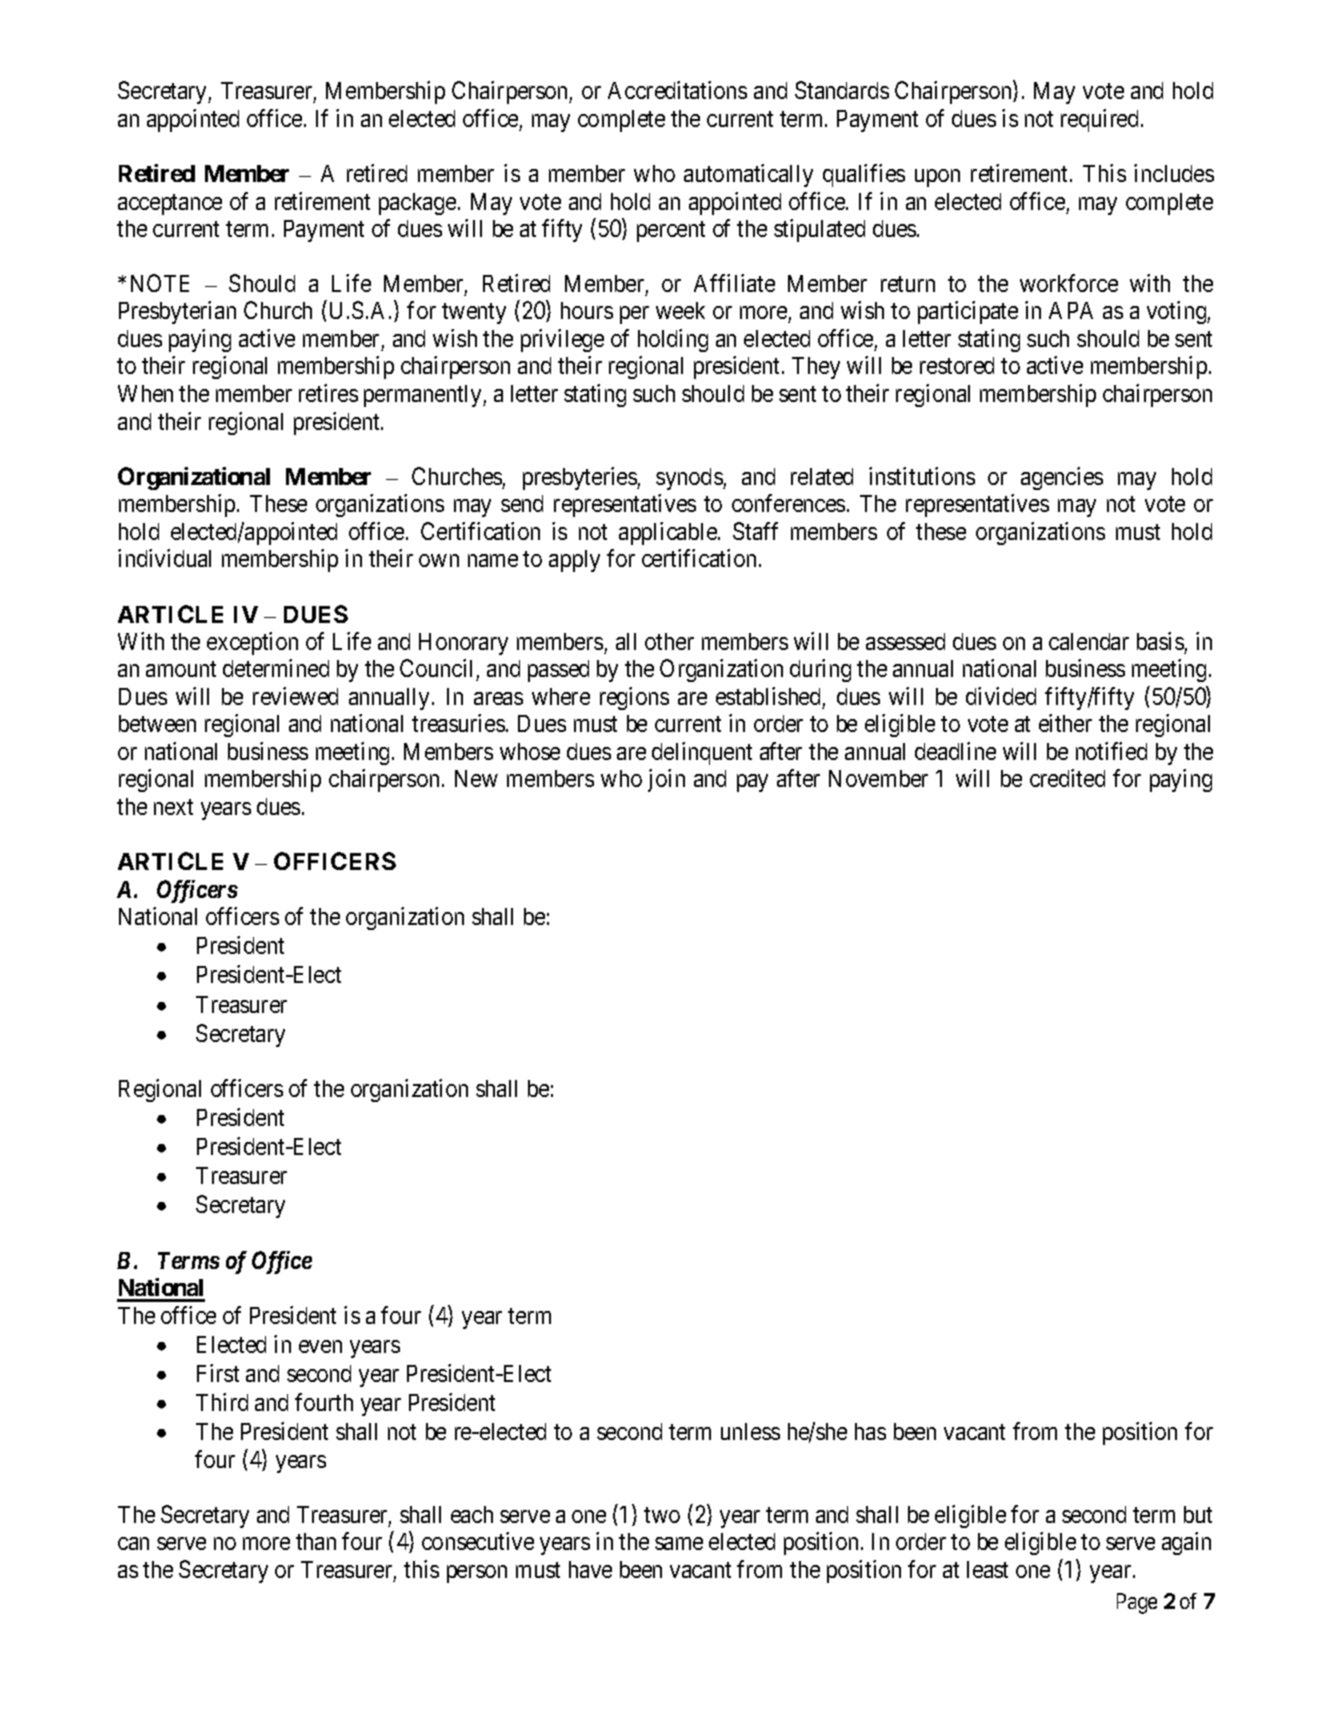 The image size is (1331, 1722). Describe the element at coordinates (316, 1541) in the image. I see `than` at that location.
